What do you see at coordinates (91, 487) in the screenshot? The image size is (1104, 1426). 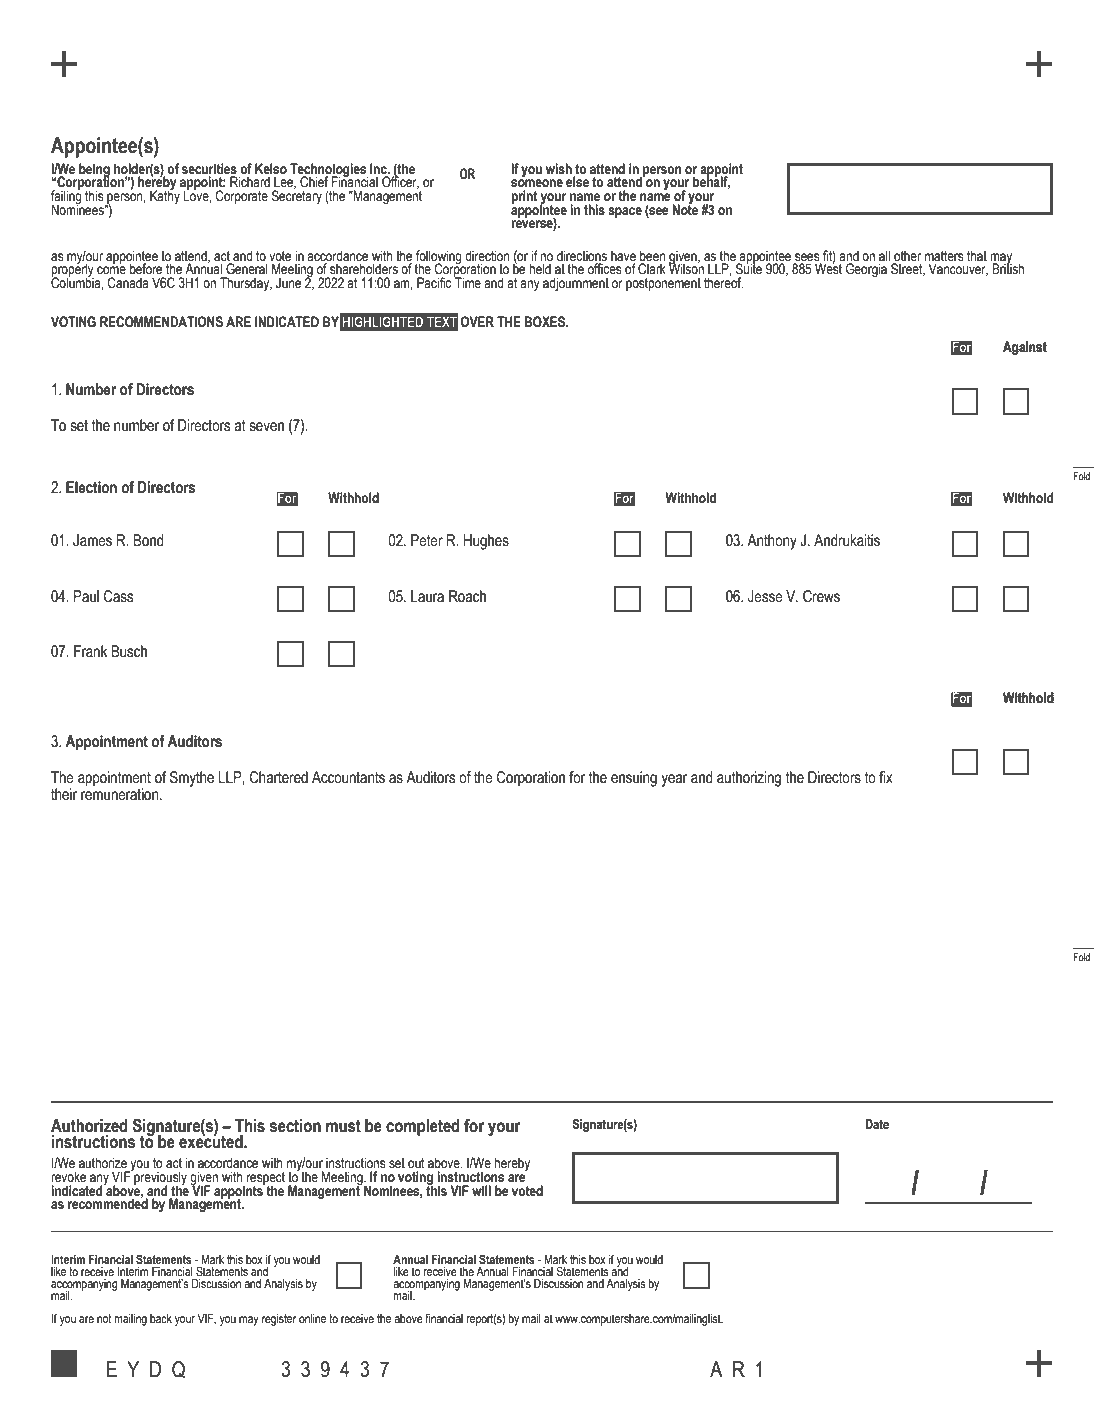 I see `Election` at bounding box center [91, 487].
